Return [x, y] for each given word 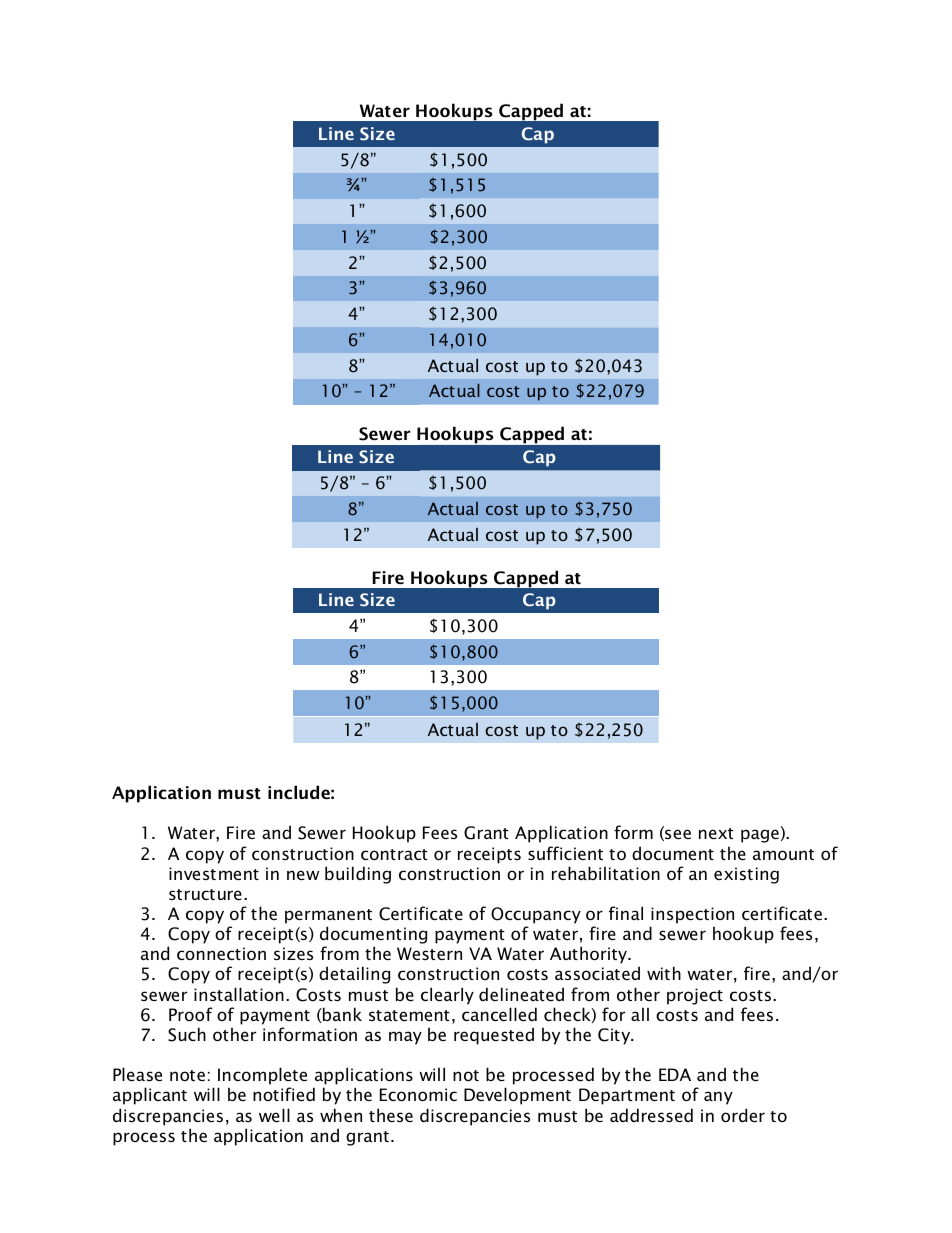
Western [429, 953]
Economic [418, 1094]
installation [239, 994]
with [664, 973]
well [274, 1115]
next [716, 833]
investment [214, 873]
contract [394, 854]
